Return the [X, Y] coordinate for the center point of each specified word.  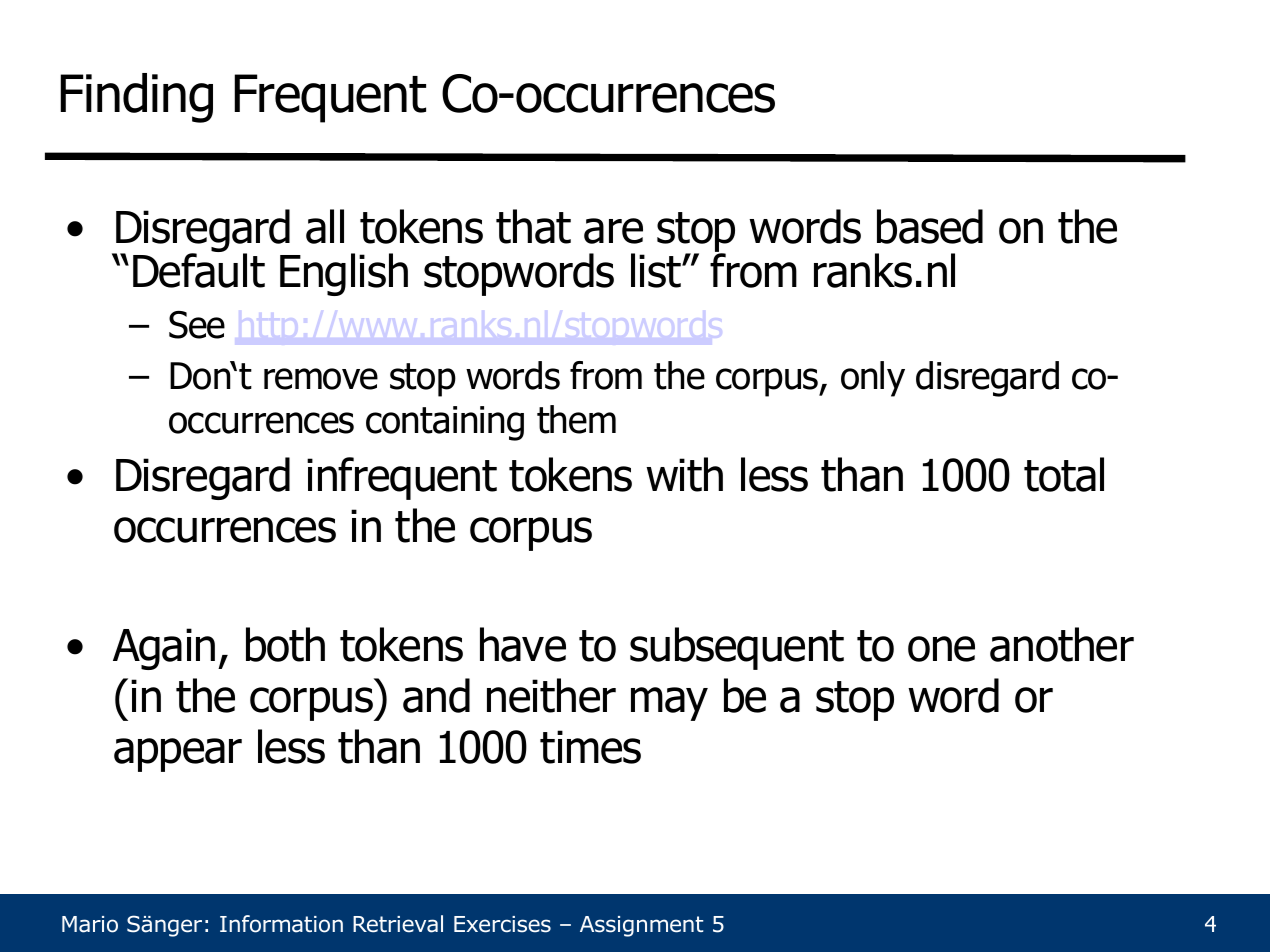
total [1064, 474]
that [533, 226]
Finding [136, 98]
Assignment [641, 926]
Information [281, 924]
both [285, 644]
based [930, 226]
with [684, 474]
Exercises [502, 924]
